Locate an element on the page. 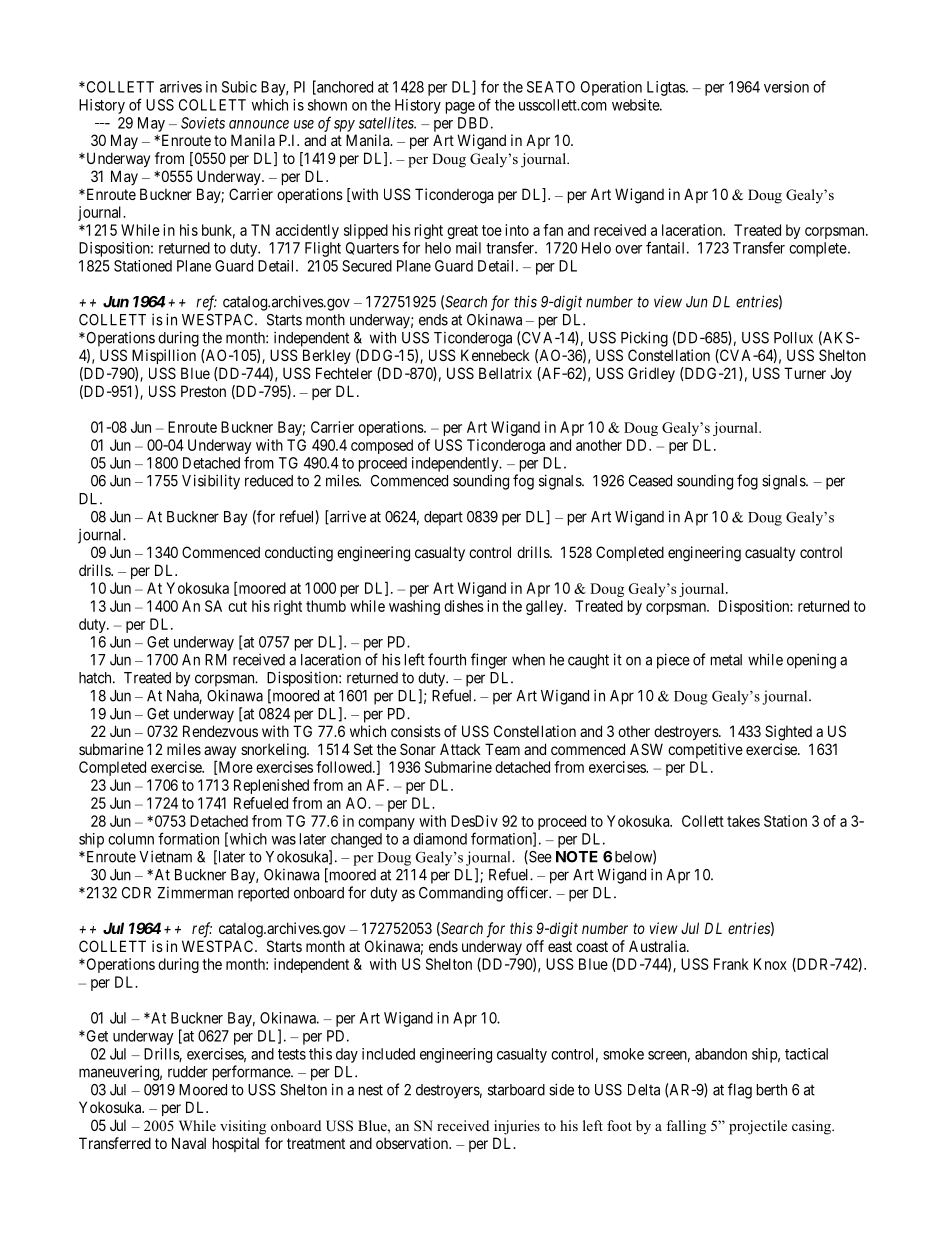  visiting is located at coordinates (243, 1127).
